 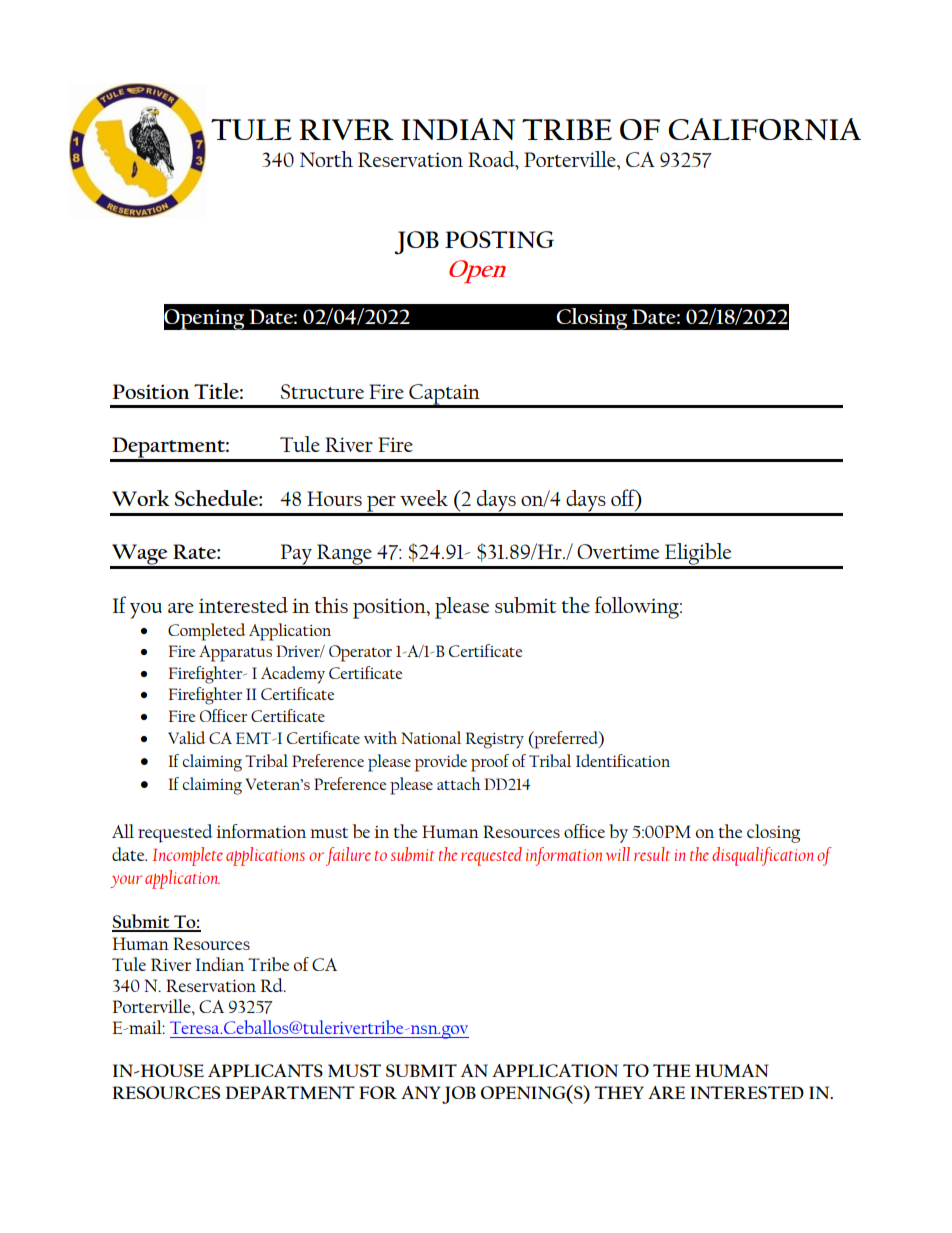 What do you see at coordinates (265, 1070) in the image?
I see `APPLICANTS` at bounding box center [265, 1070].
